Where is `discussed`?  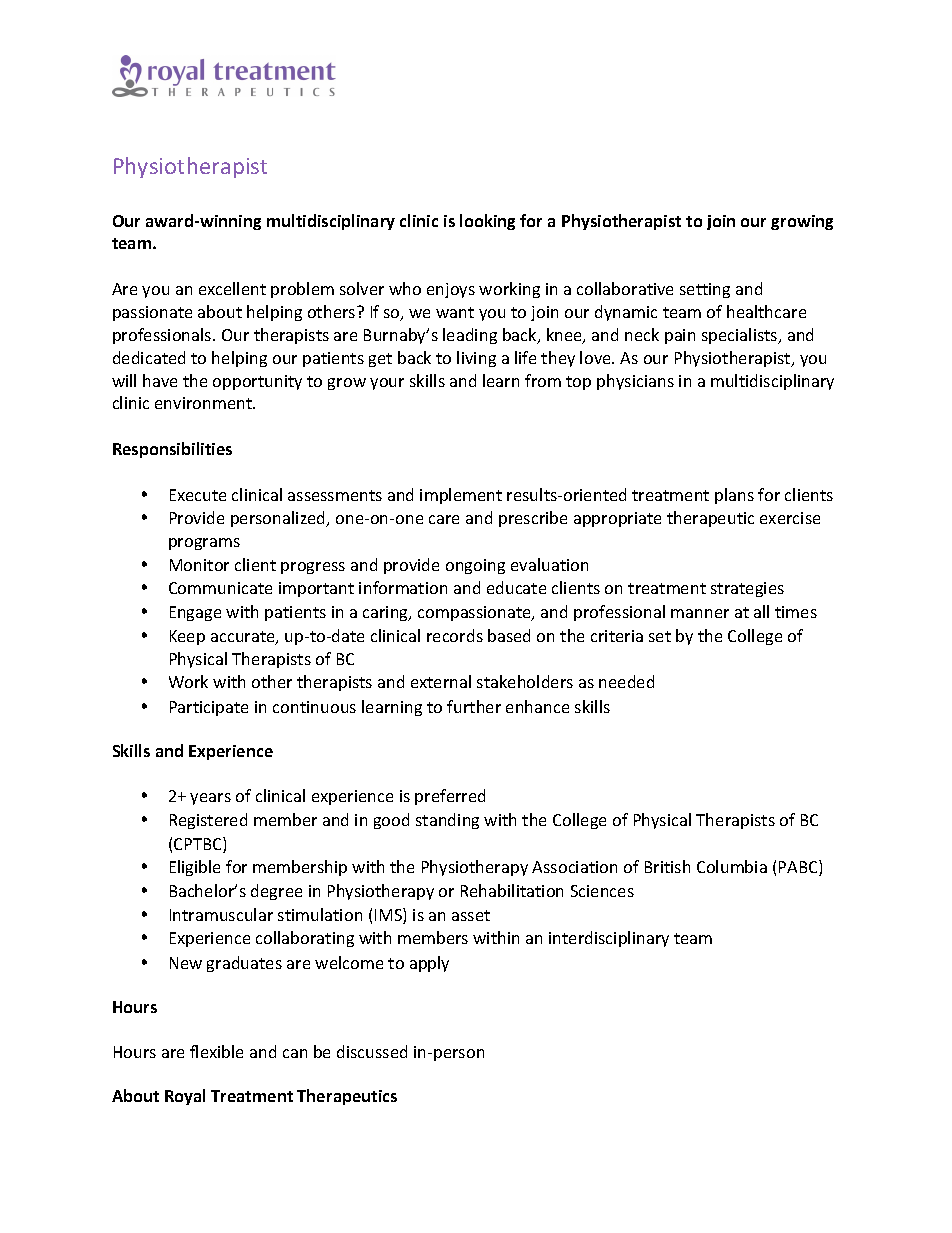 discussed is located at coordinates (372, 1051).
